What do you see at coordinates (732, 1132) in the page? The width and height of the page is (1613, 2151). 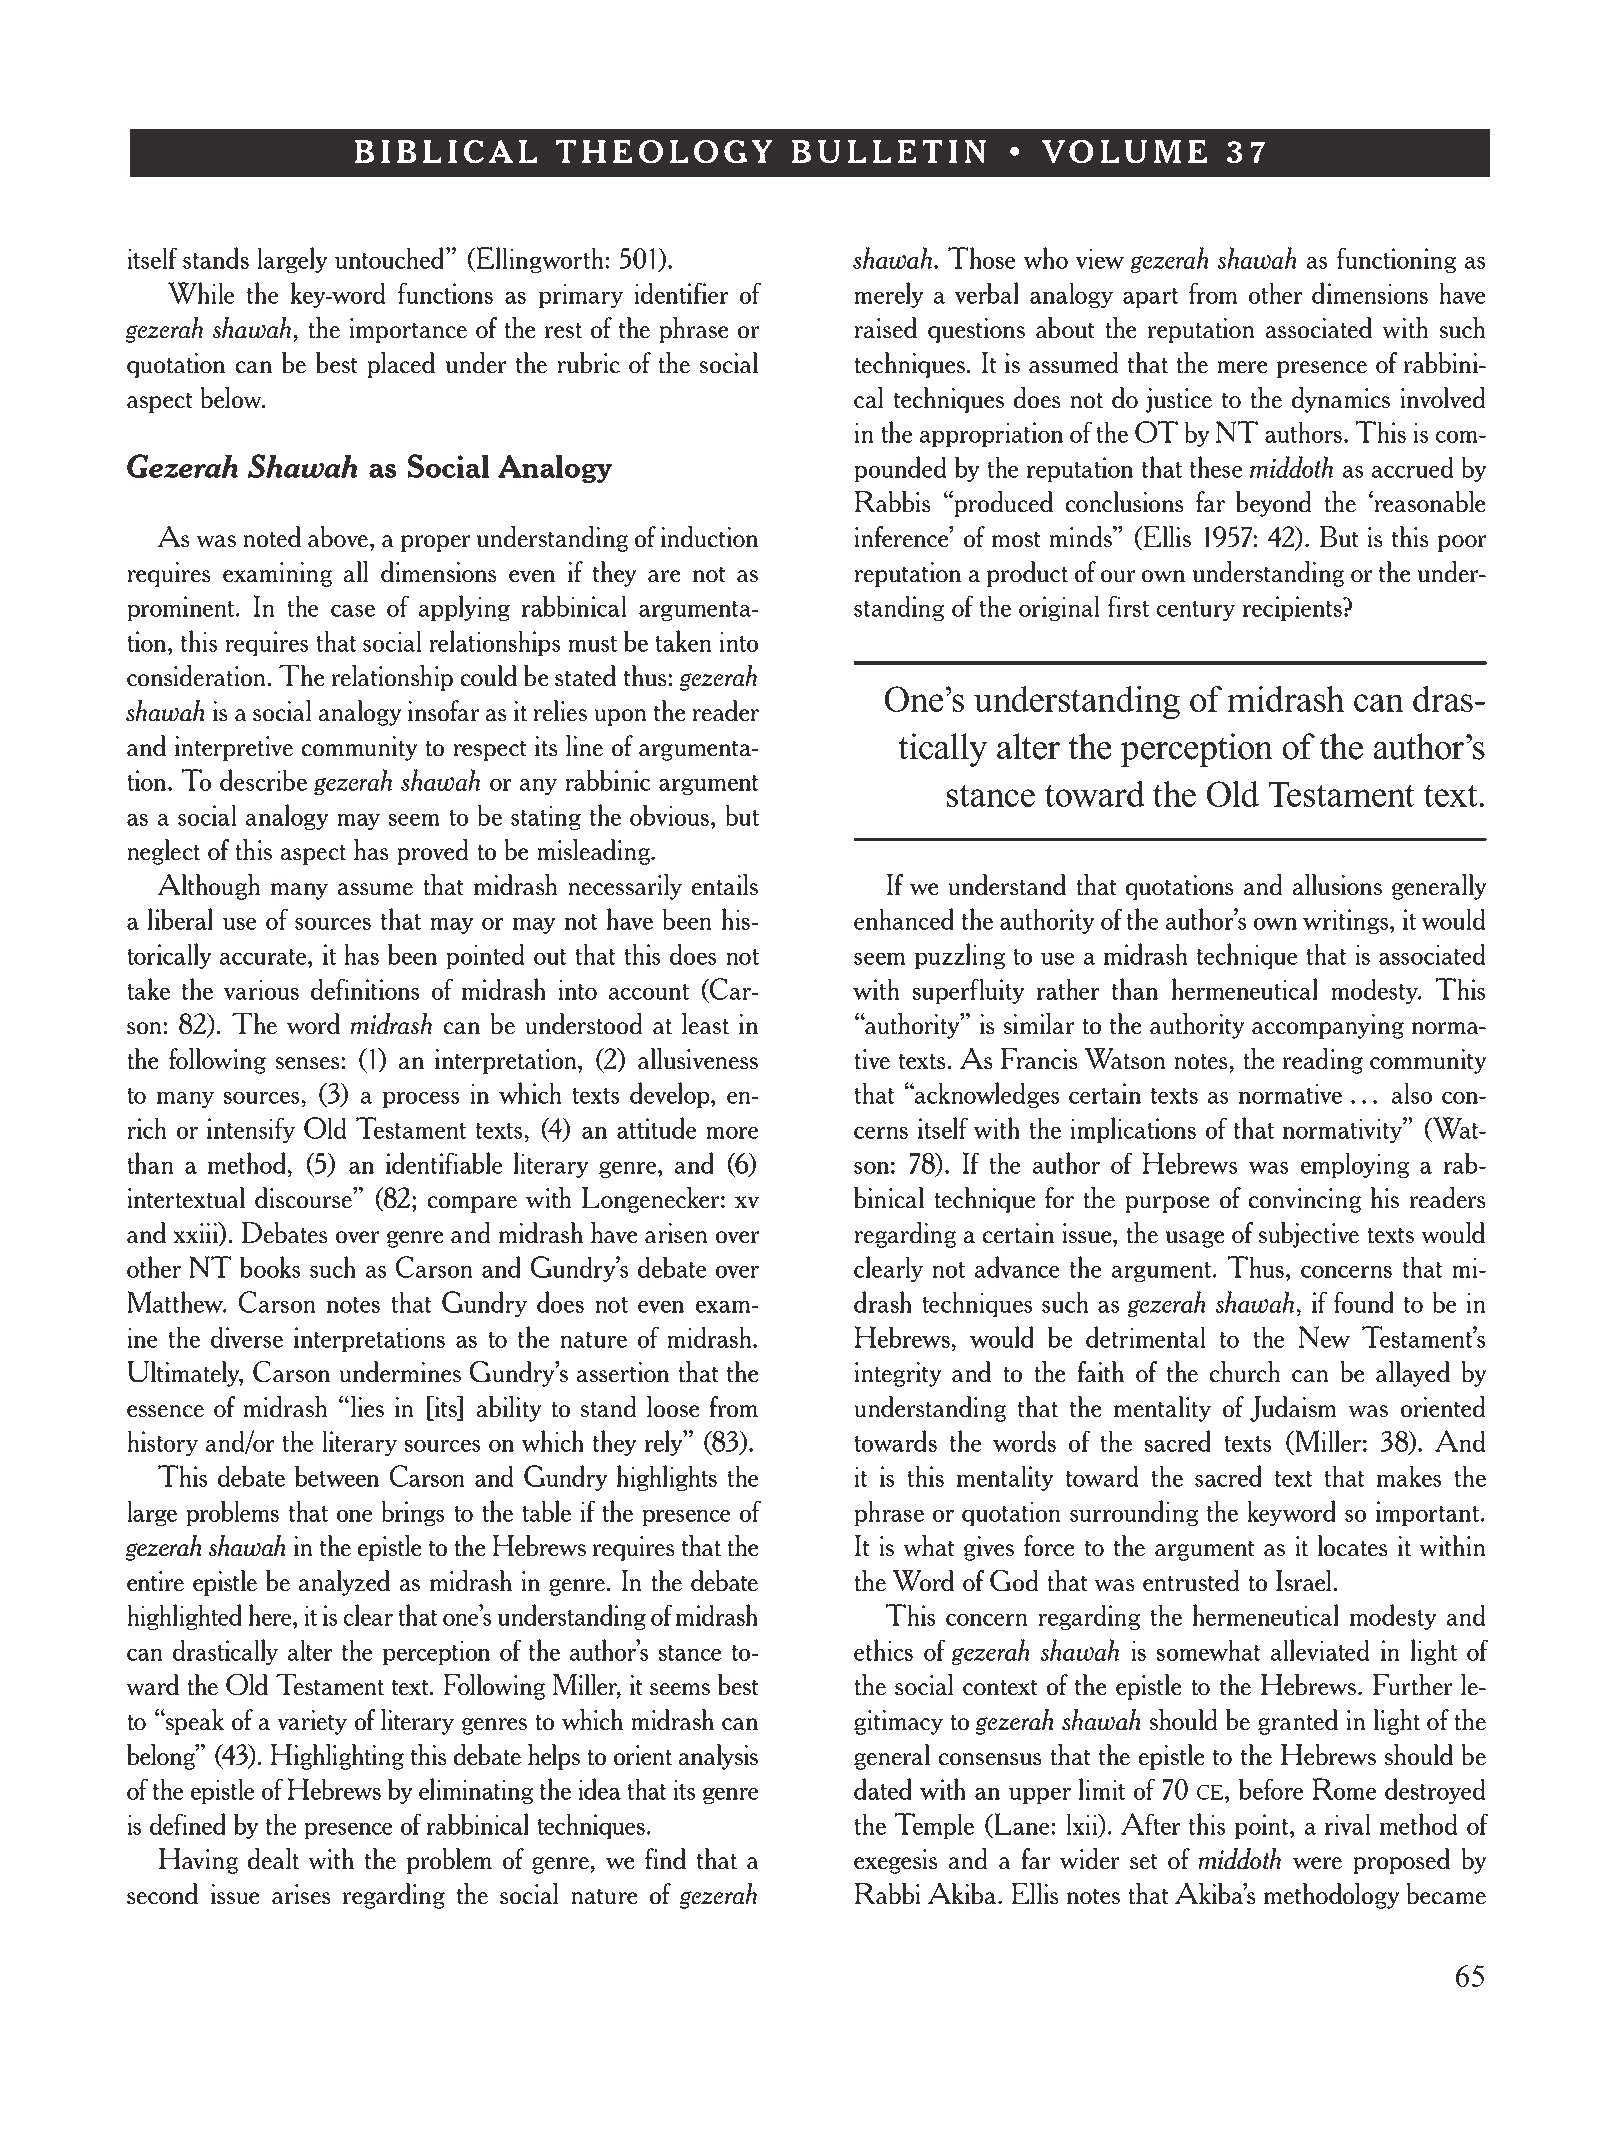 I see `more` at bounding box center [732, 1132].
